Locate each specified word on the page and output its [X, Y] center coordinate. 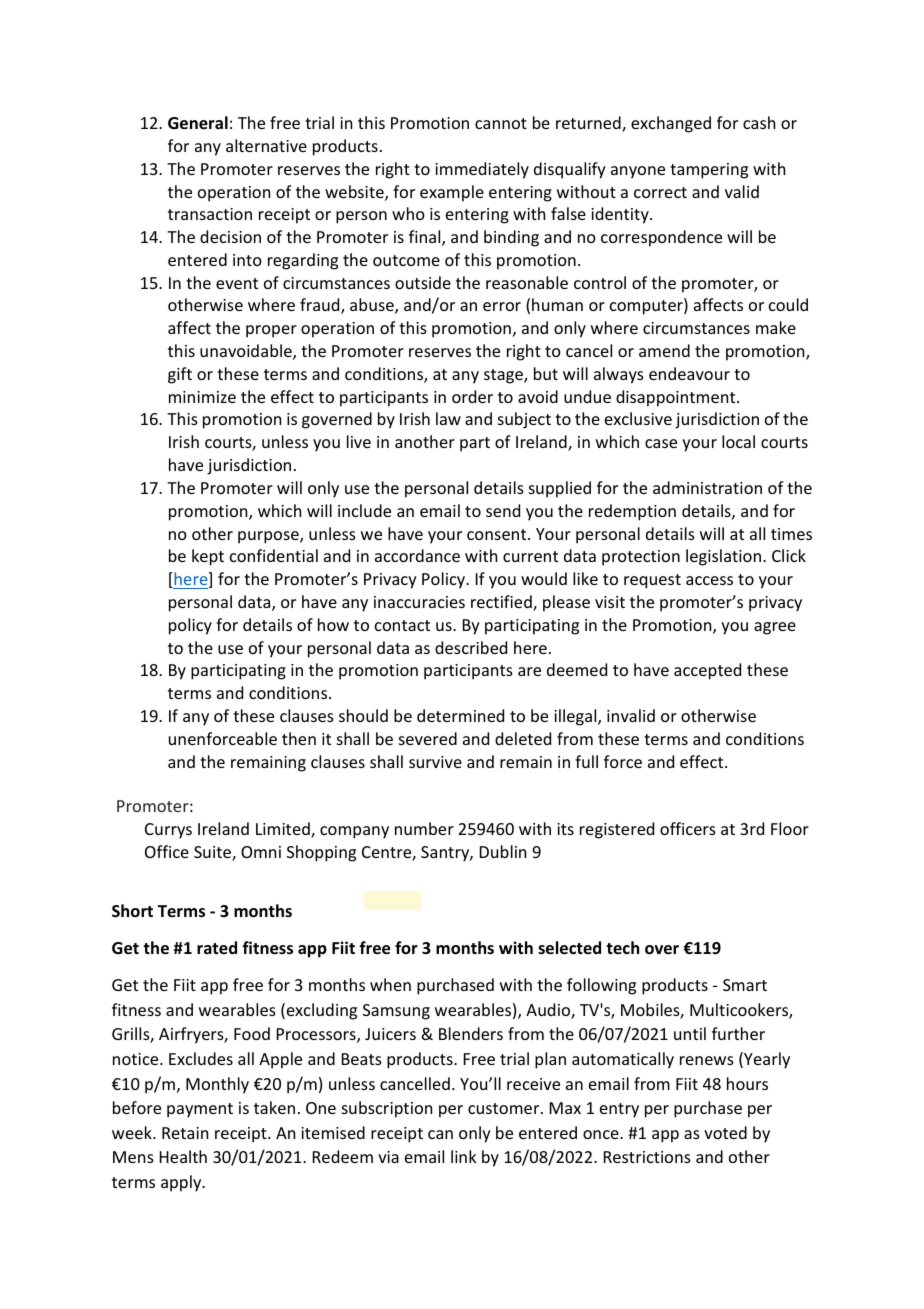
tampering [709, 171]
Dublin [503, 851]
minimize [202, 397]
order [472, 396]
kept [208, 557]
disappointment [677, 398]
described [471, 647]
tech [622, 947]
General [198, 123]
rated [217, 948]
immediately [482, 170]
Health [183, 1156]
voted [725, 1132]
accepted [707, 671]
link [464, 1156]
